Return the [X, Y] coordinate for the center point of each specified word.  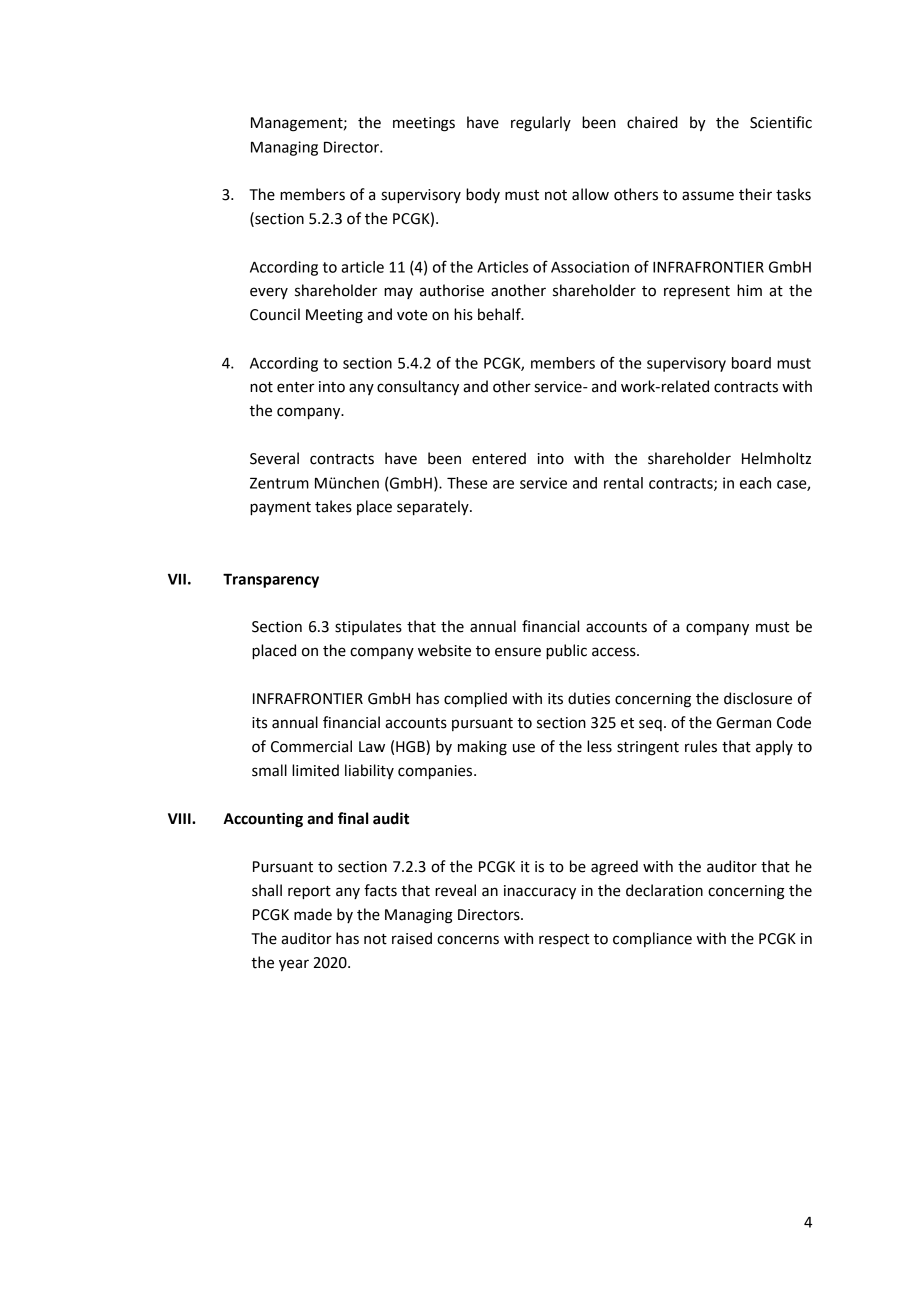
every [269, 293]
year [294, 965]
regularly [541, 124]
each [755, 483]
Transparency [271, 580]
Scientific [781, 122]
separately [434, 508]
